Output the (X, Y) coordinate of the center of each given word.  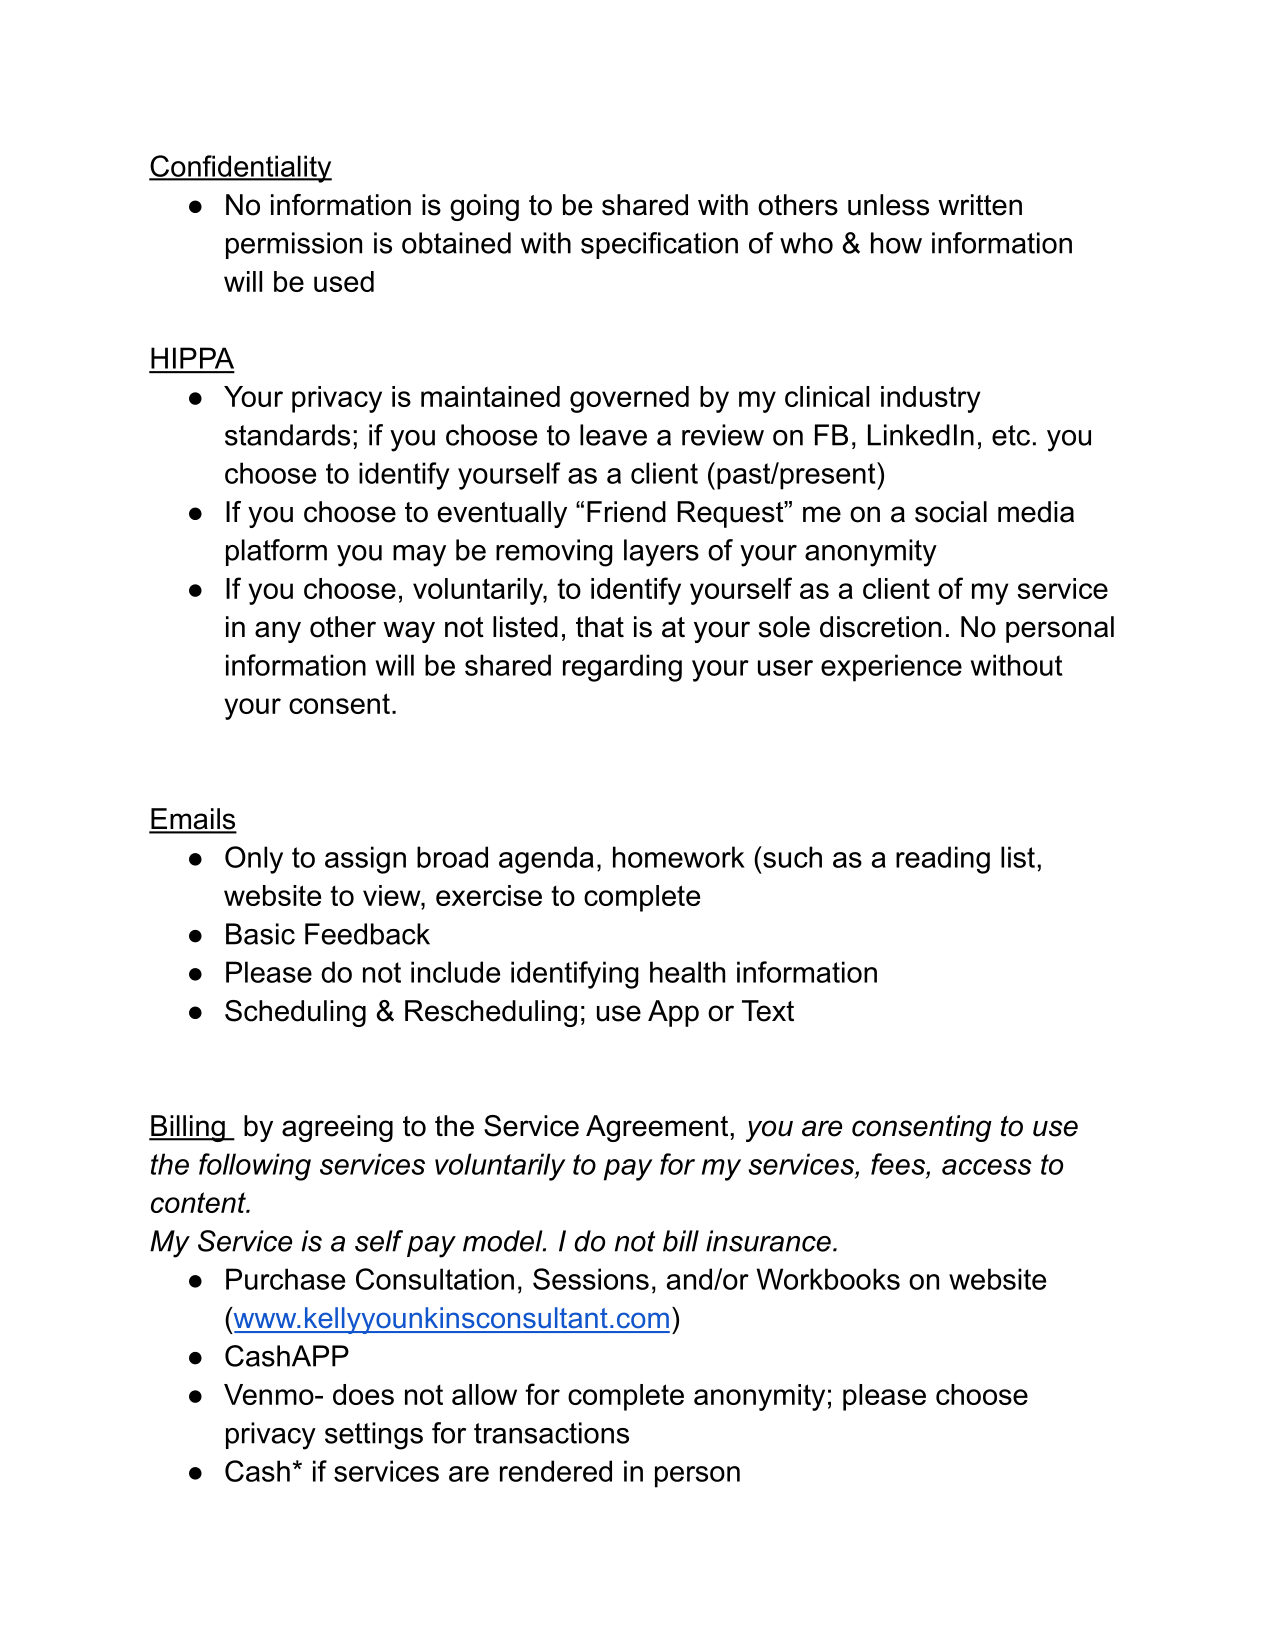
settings (374, 1436)
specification (659, 245)
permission (294, 245)
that (600, 627)
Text (768, 1011)
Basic (260, 934)
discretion (880, 627)
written (980, 205)
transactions (551, 1433)
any (278, 632)
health (687, 972)
